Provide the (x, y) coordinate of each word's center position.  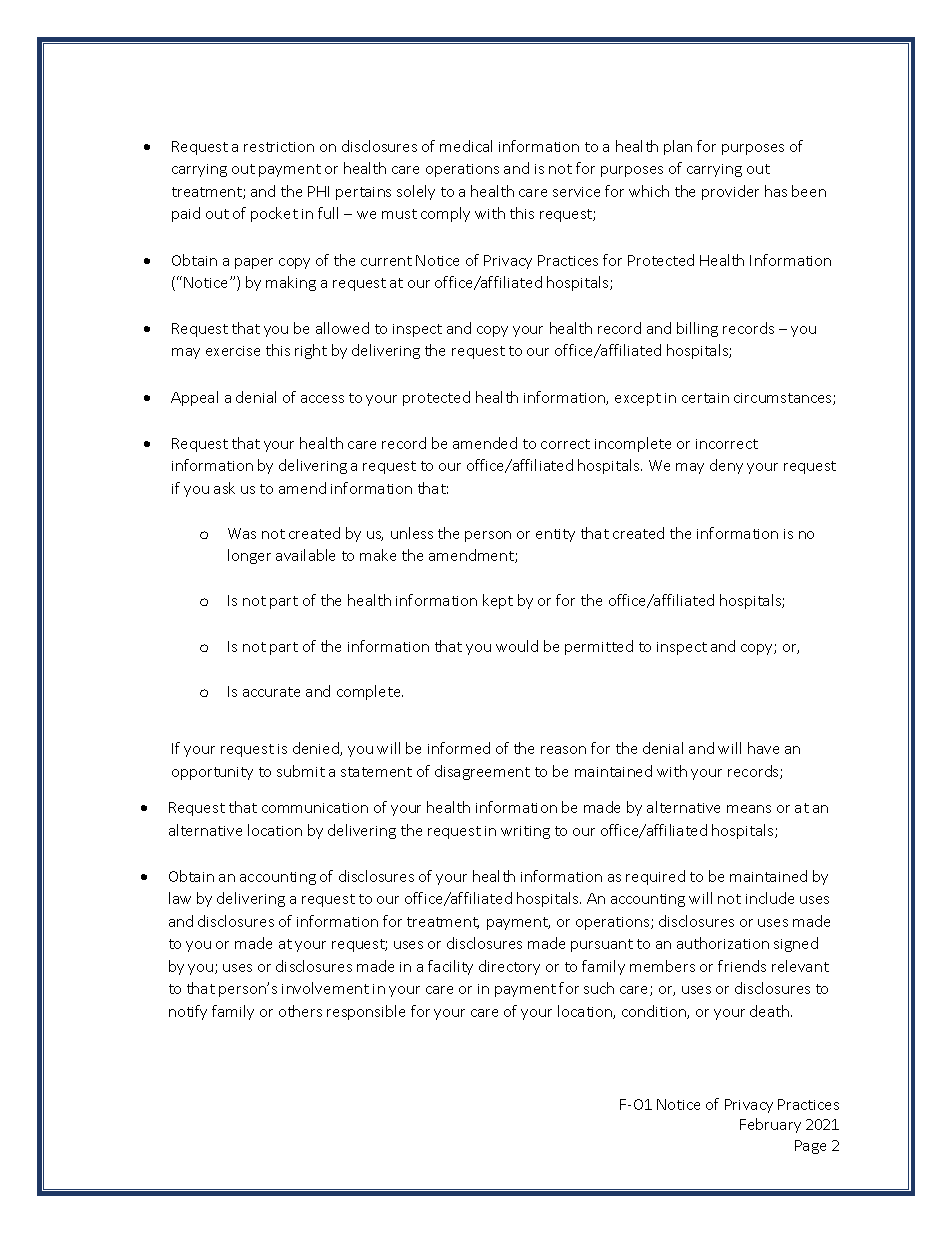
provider (730, 192)
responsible (366, 1012)
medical (466, 146)
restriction (279, 147)
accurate (271, 692)
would (517, 646)
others (300, 1011)
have (763, 748)
